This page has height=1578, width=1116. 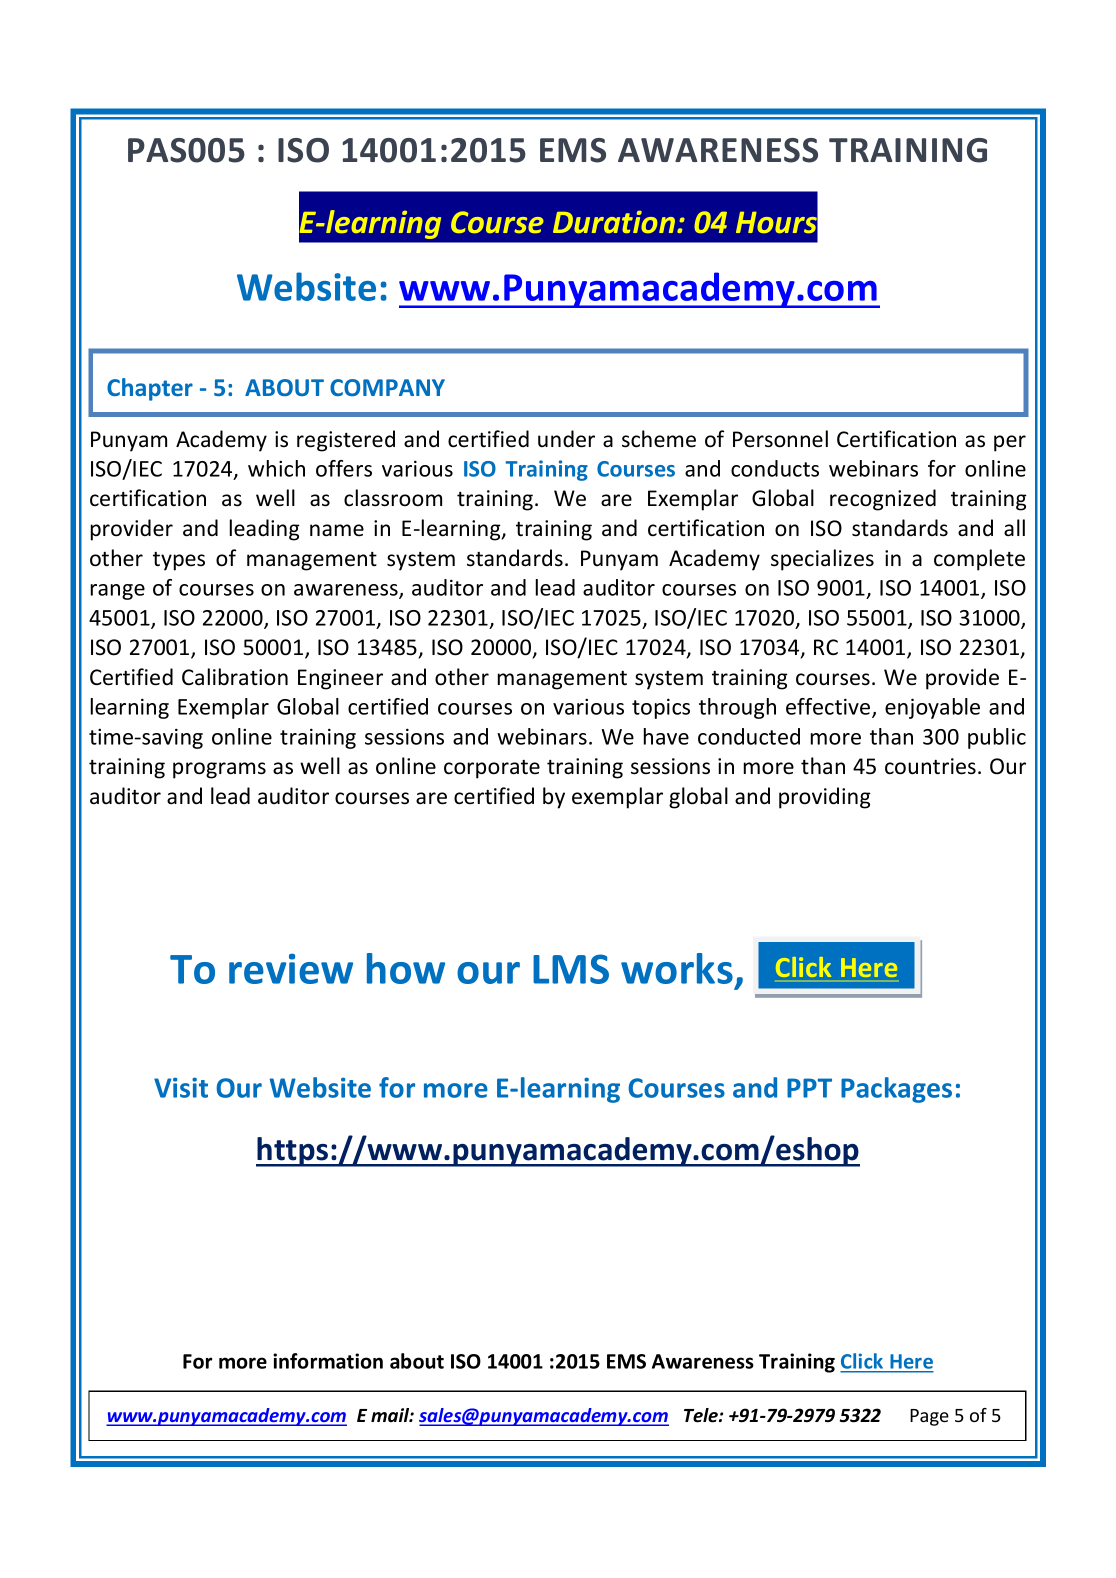 I want to click on under, so click(x=566, y=439).
